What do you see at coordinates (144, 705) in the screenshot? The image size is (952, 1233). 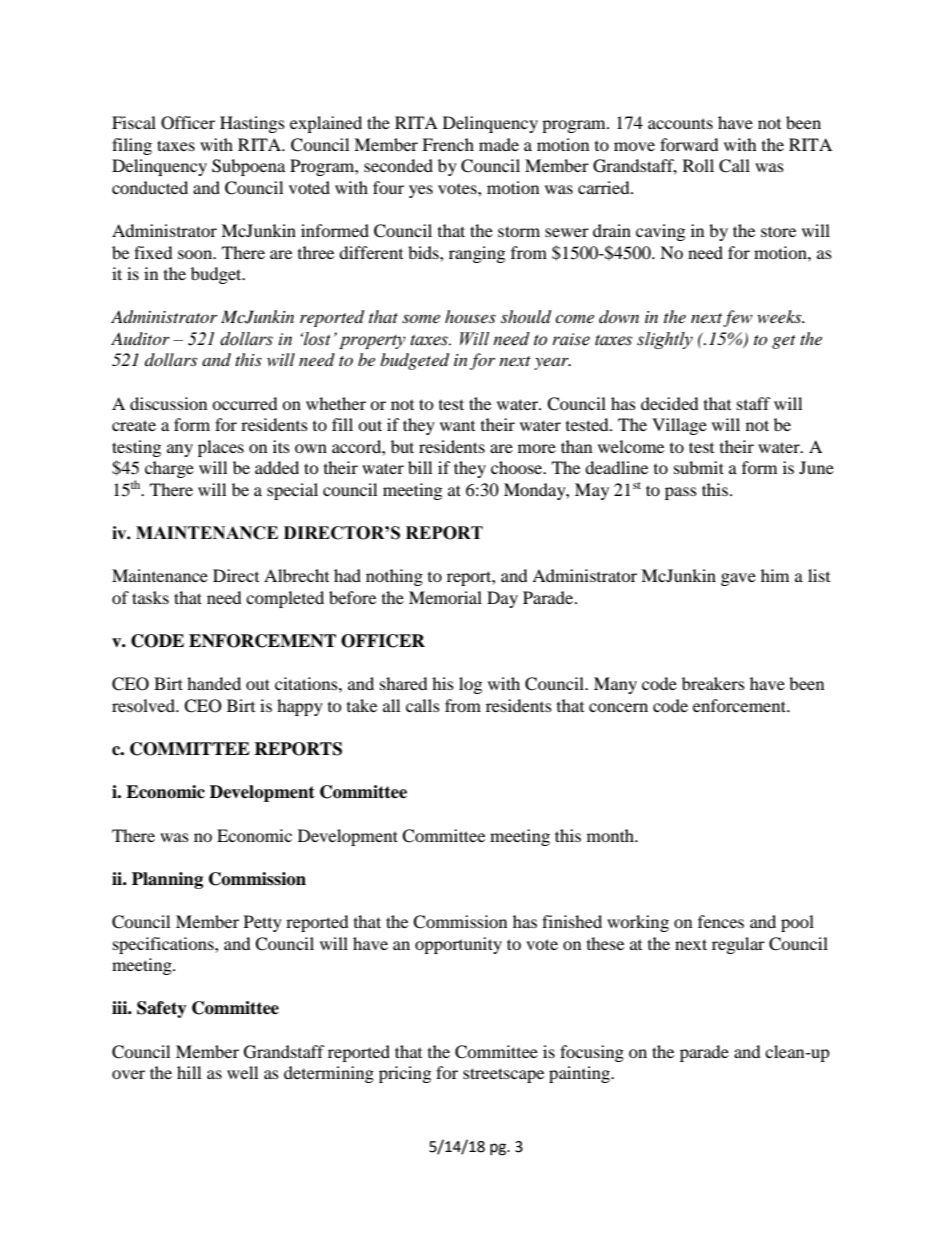 I see `resolved` at bounding box center [144, 705].
